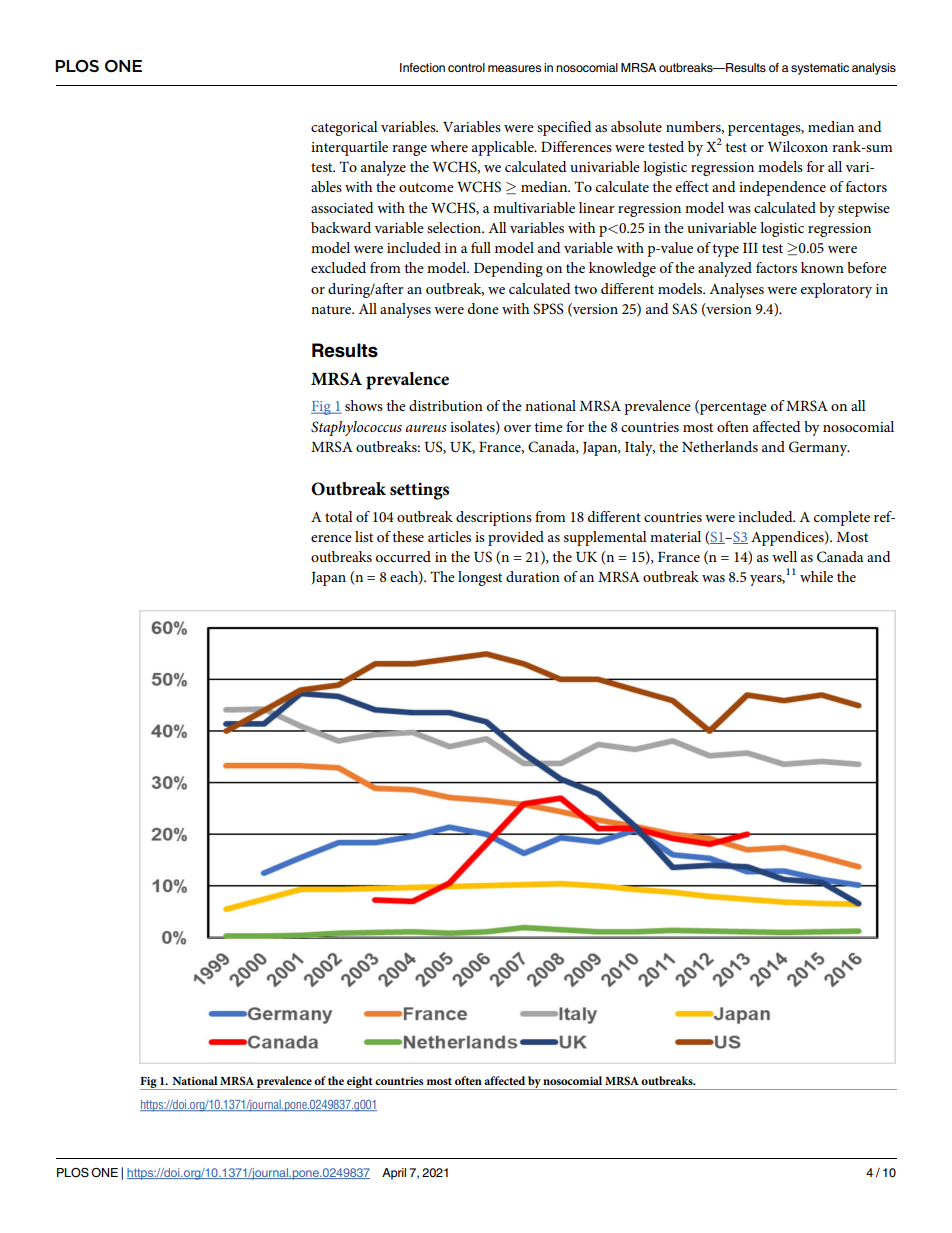 This screenshot has height=1233, width=952. What do you see at coordinates (605, 538) in the screenshot?
I see `supplemental` at bounding box center [605, 538].
